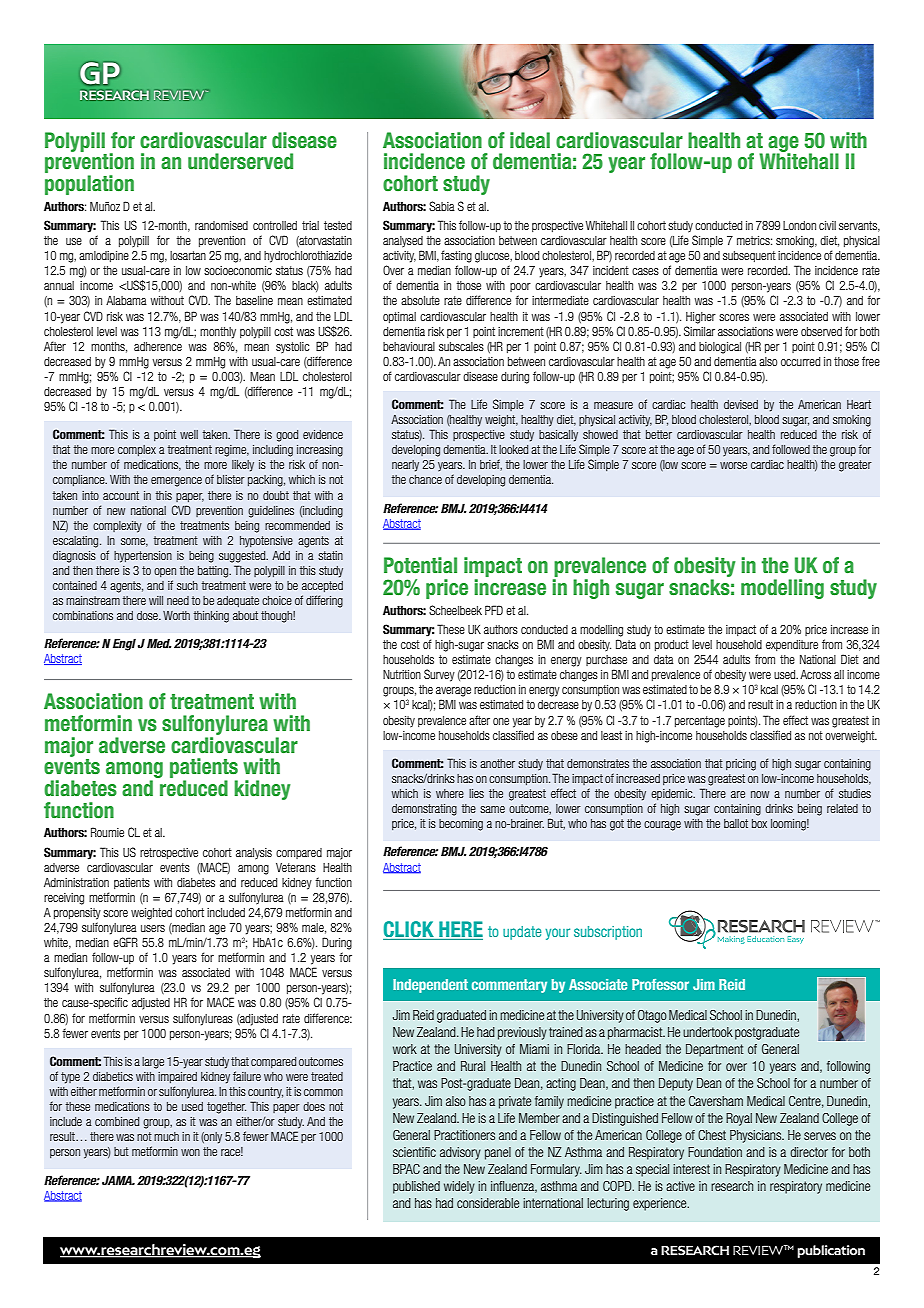  Describe the element at coordinates (799, 225) in the screenshot. I see `London` at that location.
